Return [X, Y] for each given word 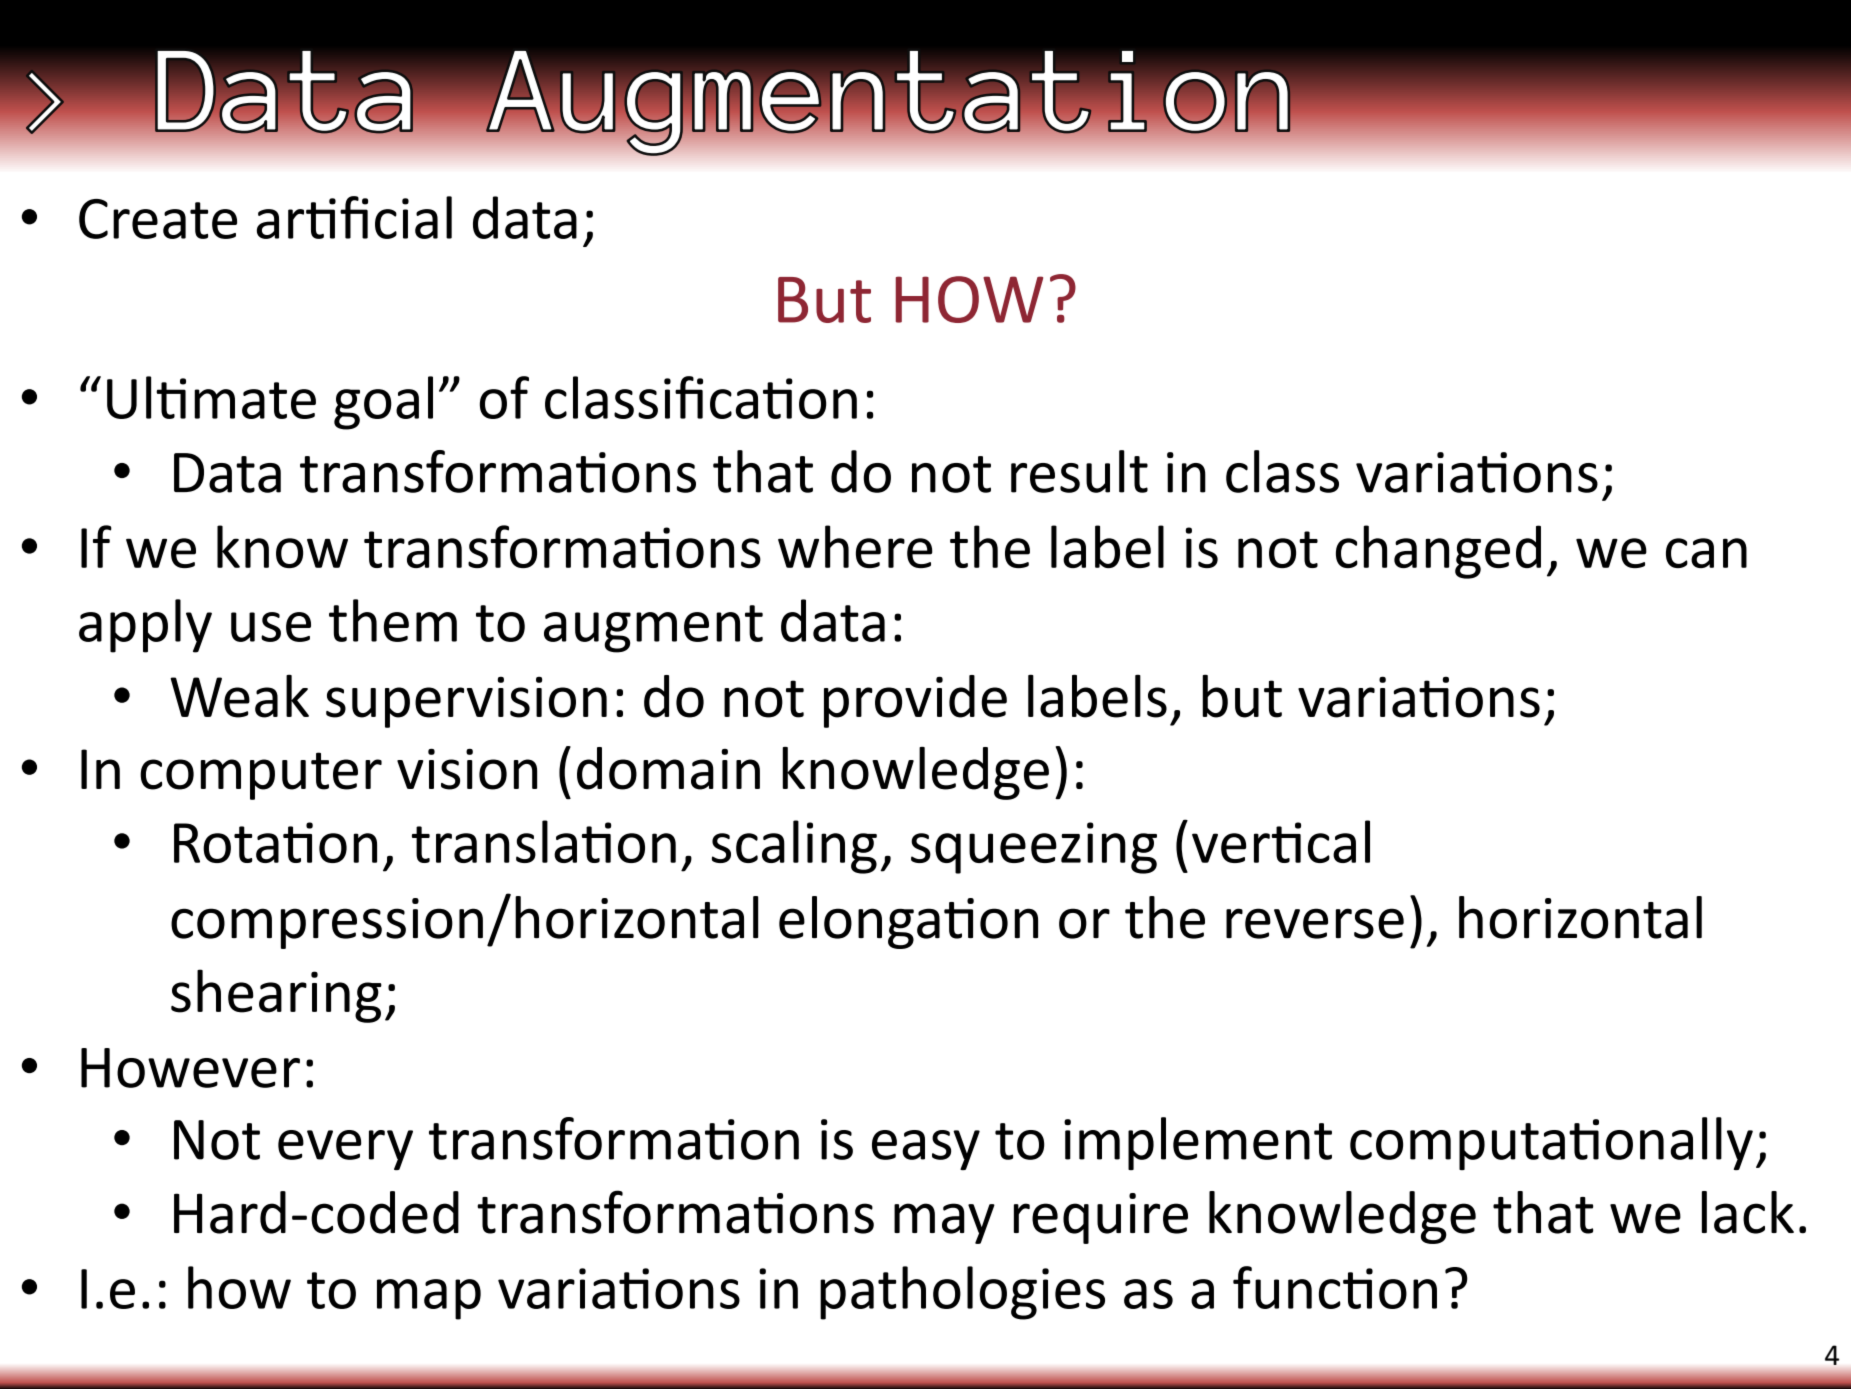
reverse [1315, 923]
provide [915, 701]
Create [158, 219]
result [1079, 471]
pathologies [962, 1293]
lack [1748, 1212]
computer [261, 776]
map [429, 1299]
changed [1438, 552]
